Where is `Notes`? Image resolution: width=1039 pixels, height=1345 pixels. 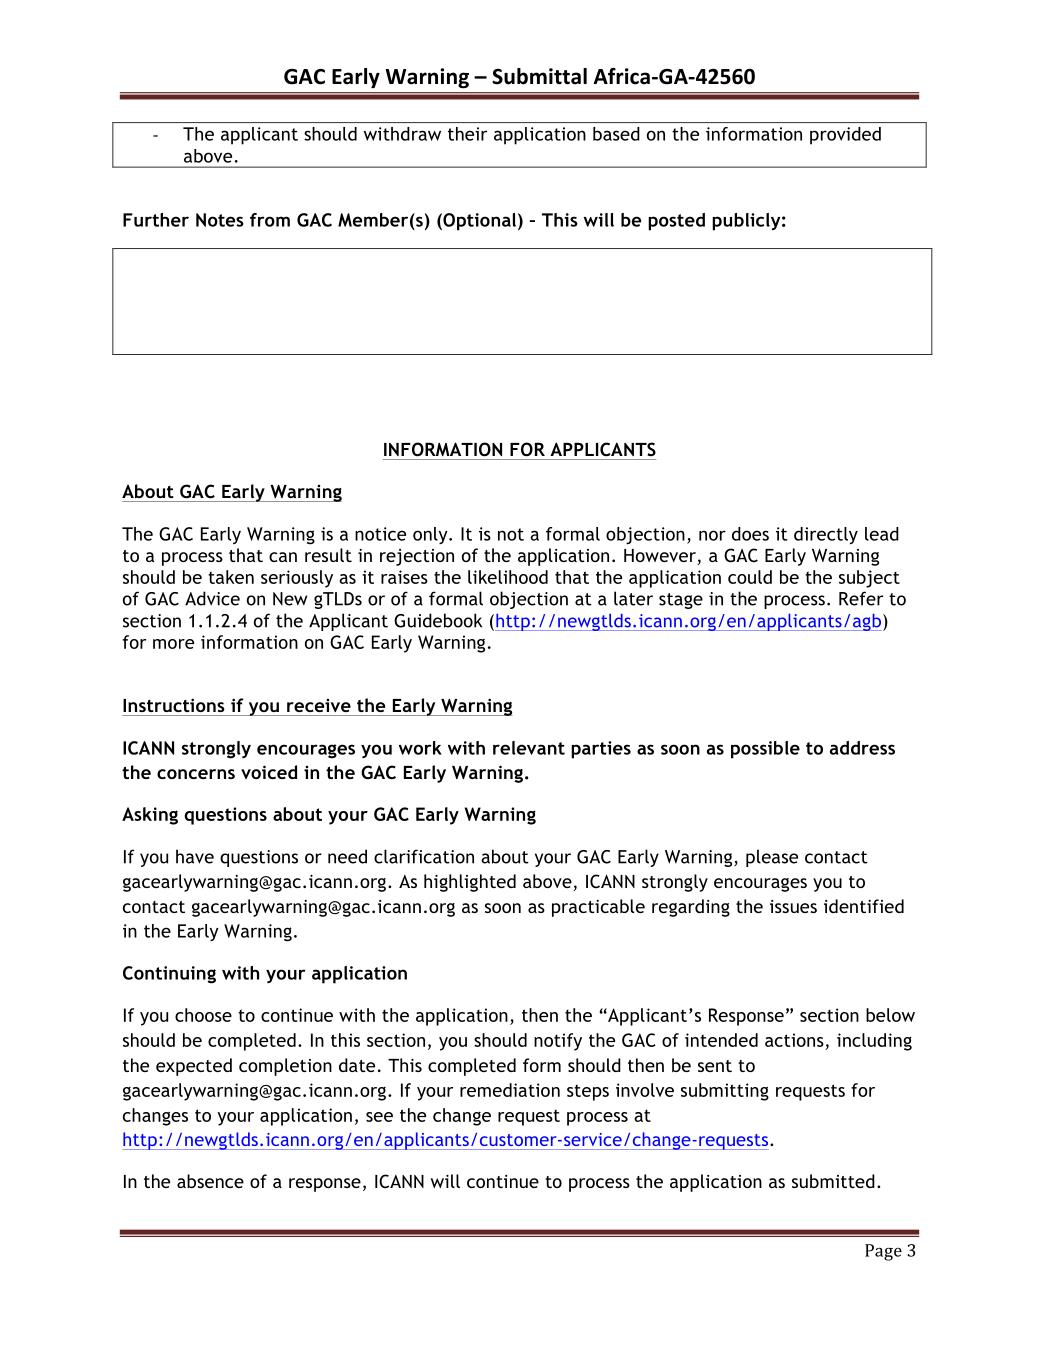
Notes is located at coordinates (220, 220).
